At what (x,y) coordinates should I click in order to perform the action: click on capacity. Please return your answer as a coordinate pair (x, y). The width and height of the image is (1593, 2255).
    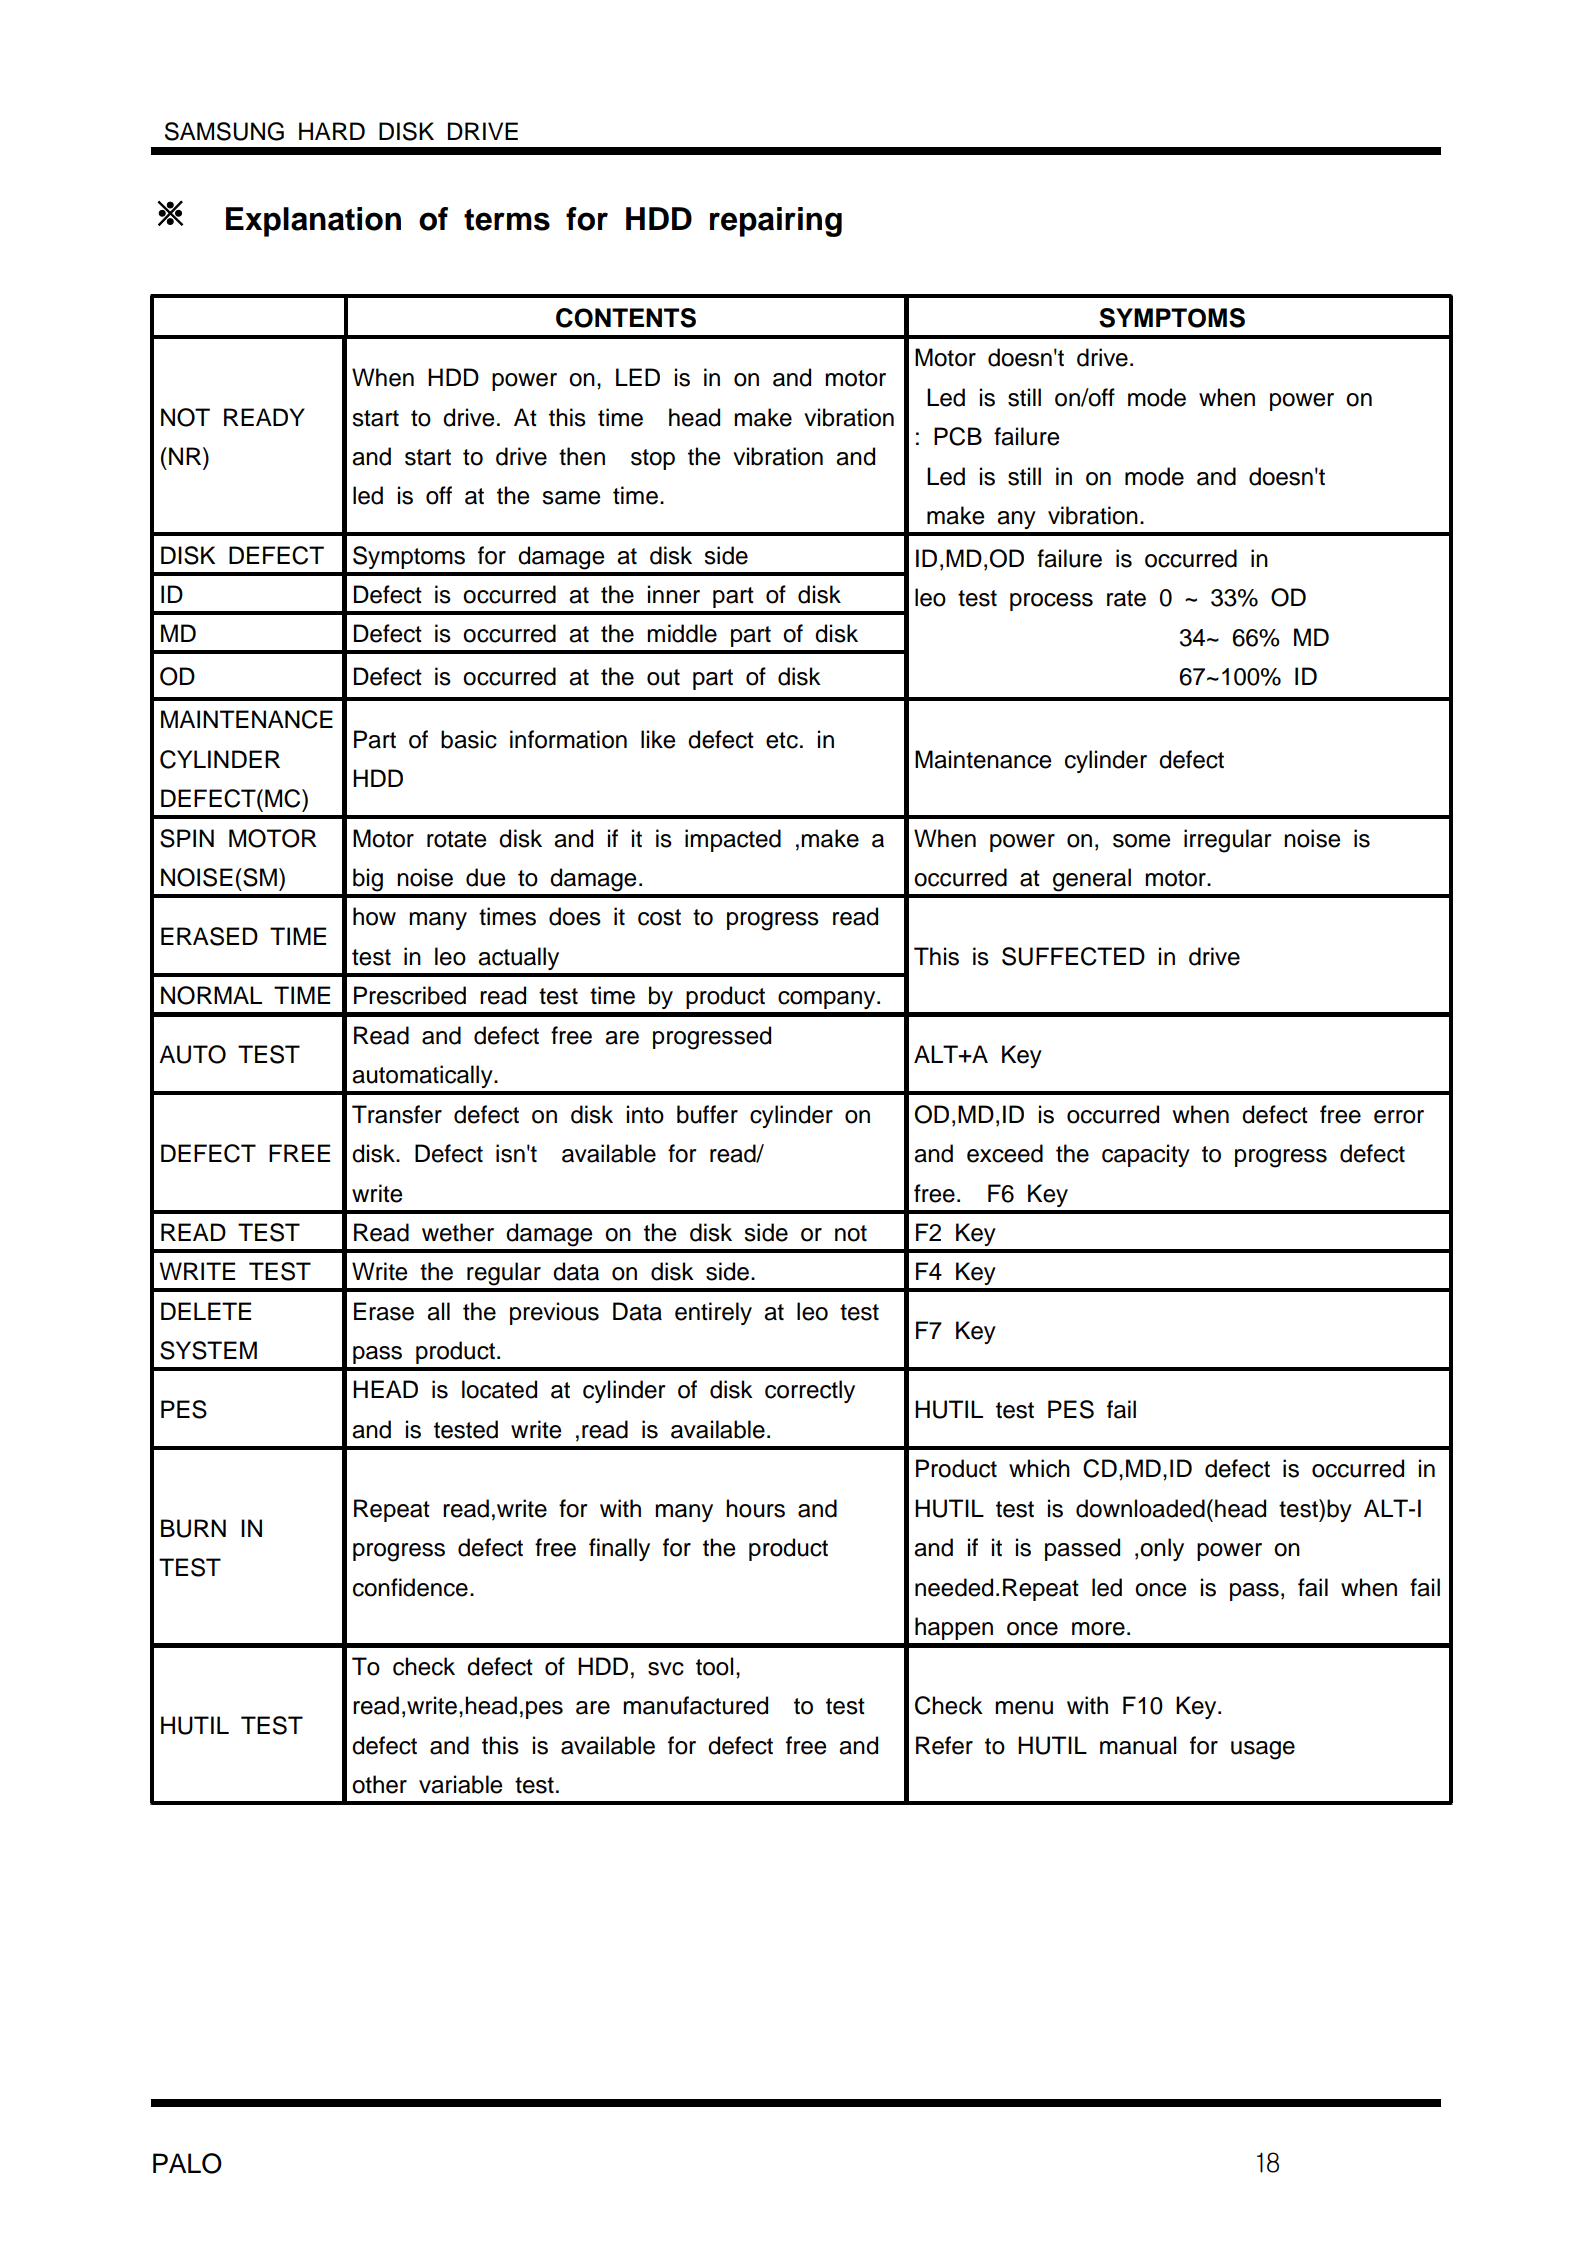
    Looking at the image, I should click on (1146, 1155).
